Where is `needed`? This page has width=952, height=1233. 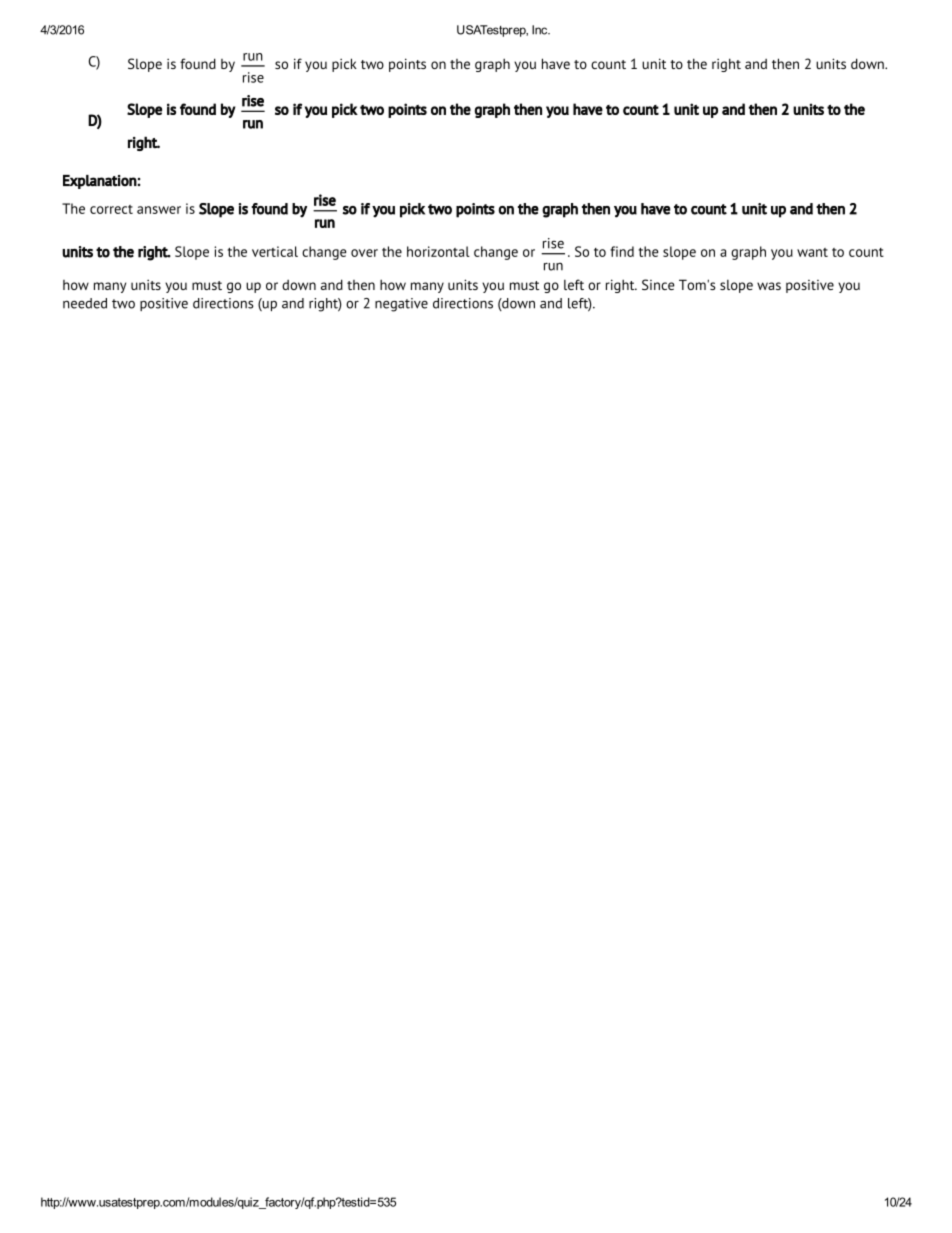 needed is located at coordinates (85, 303).
